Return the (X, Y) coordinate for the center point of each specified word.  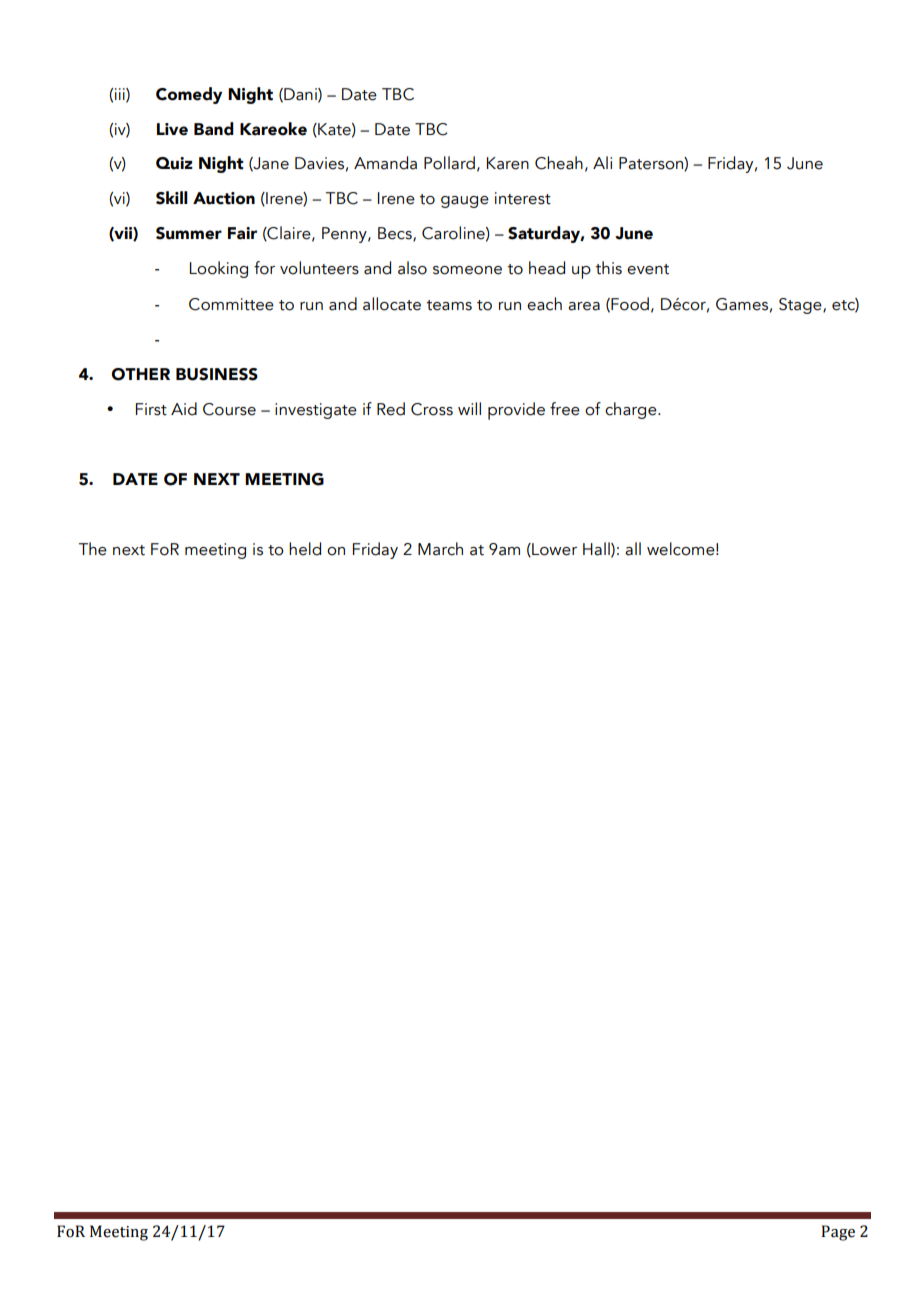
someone (467, 270)
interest (523, 198)
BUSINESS (217, 374)
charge (632, 410)
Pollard (449, 163)
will (469, 408)
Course (229, 409)
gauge (465, 202)
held (305, 549)
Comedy (189, 95)
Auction (224, 198)
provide (516, 411)
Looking (219, 269)
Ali (602, 162)
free (565, 409)
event (648, 269)
